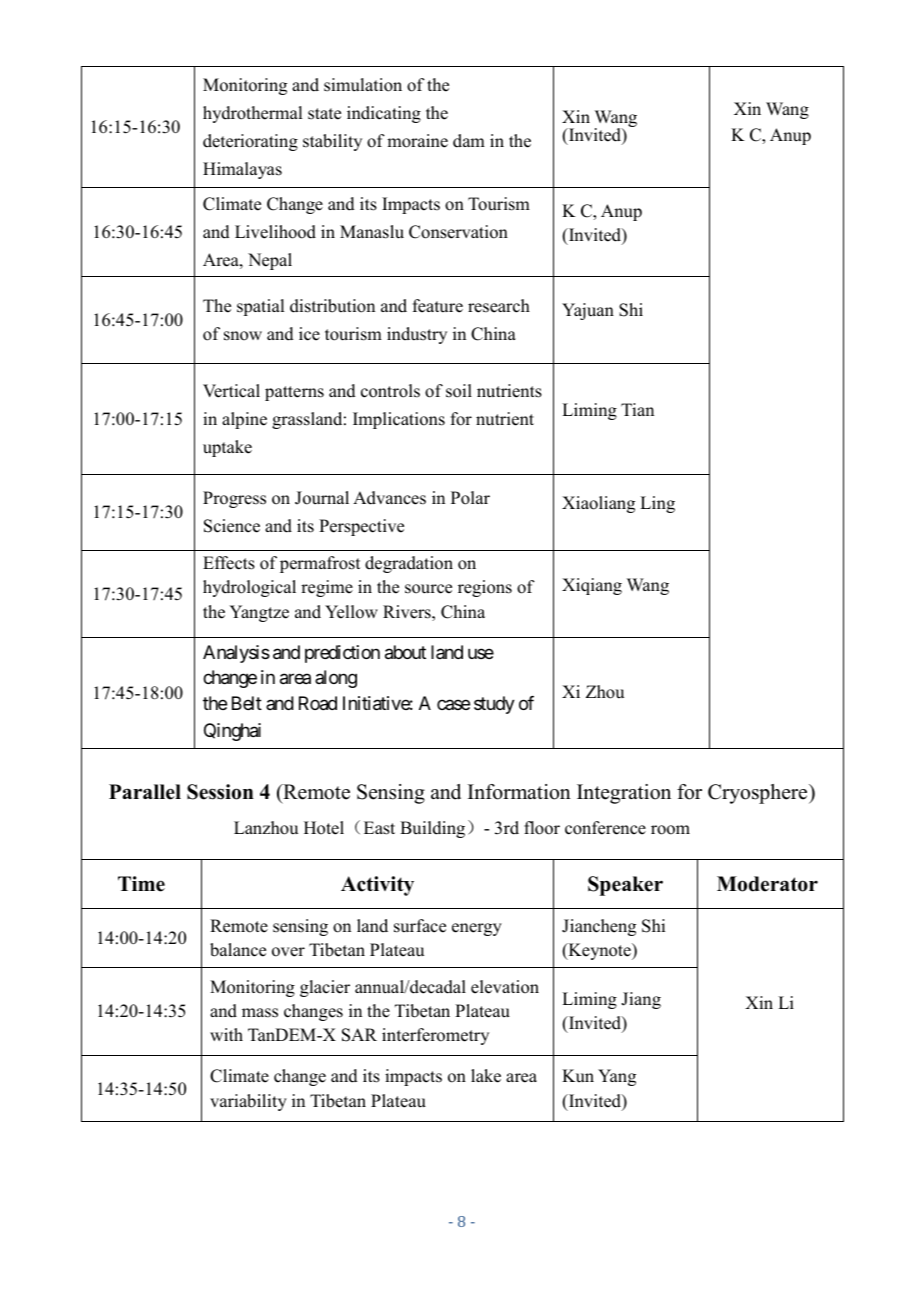 Image resolution: width=924 pixels, height=1308 pixels. What do you see at coordinates (252, 114) in the image?
I see `hydrothermal` at bounding box center [252, 114].
